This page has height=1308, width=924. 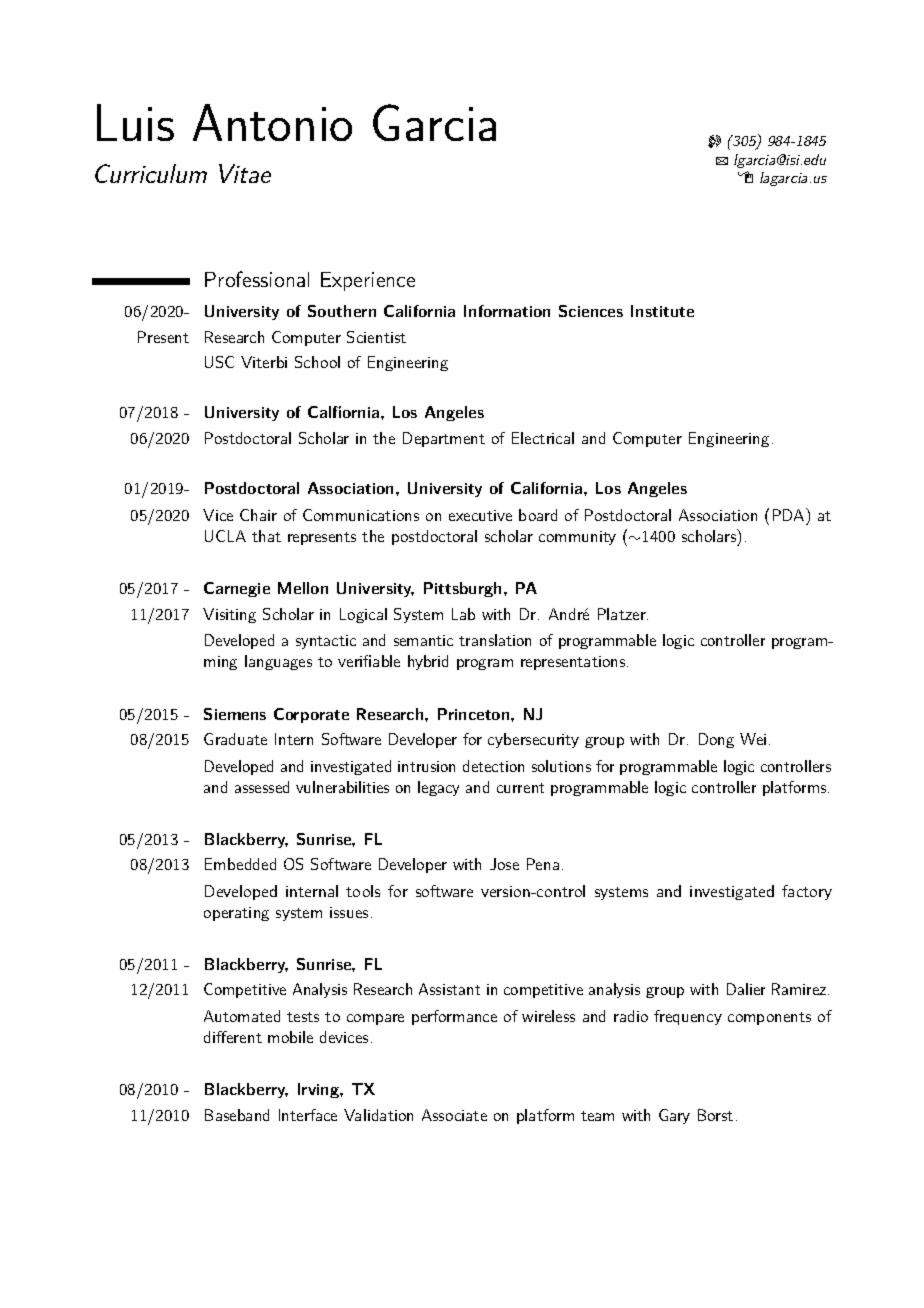 What do you see at coordinates (368, 281) in the page?
I see `Experience` at bounding box center [368, 281].
